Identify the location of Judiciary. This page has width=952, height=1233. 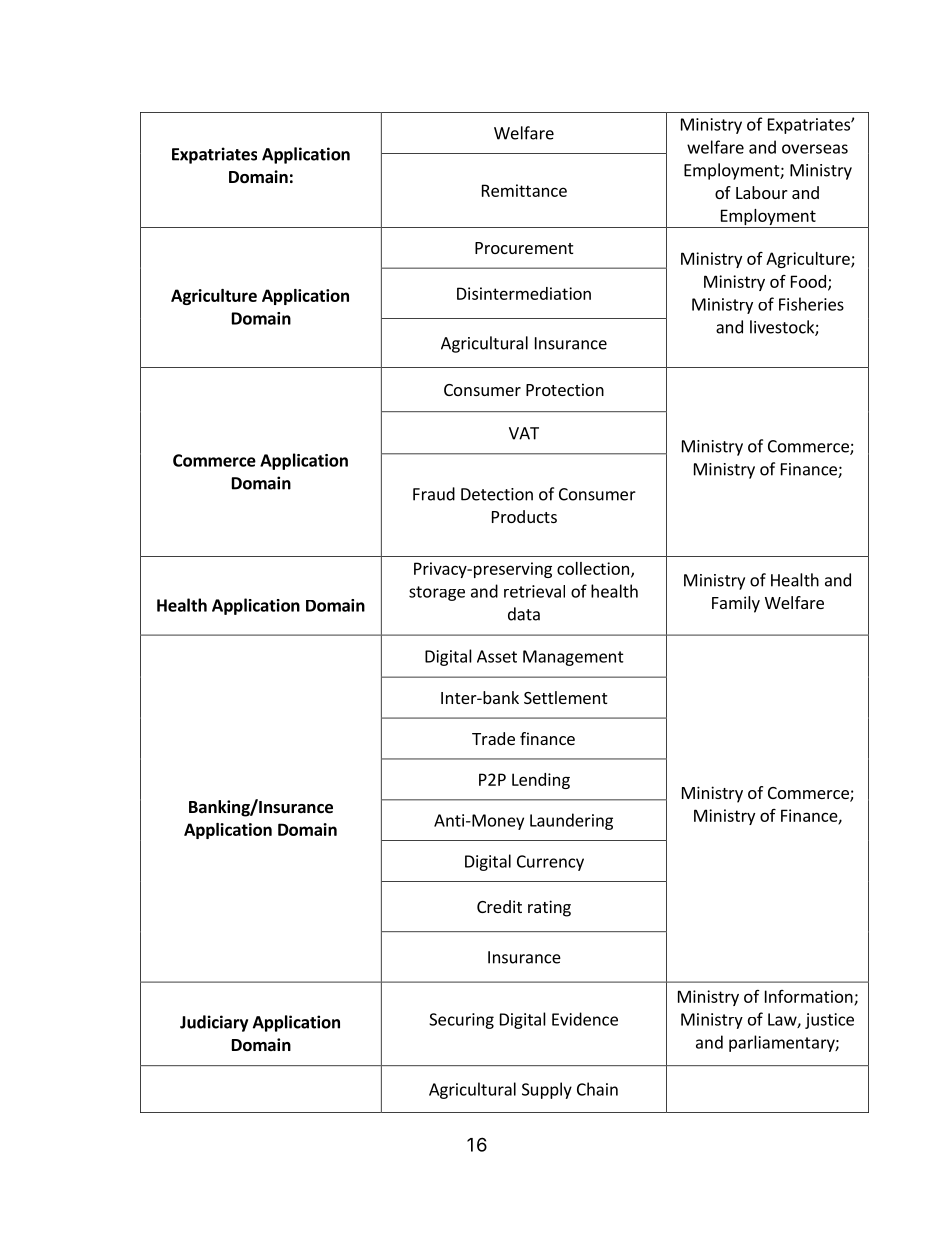
(214, 1023).
